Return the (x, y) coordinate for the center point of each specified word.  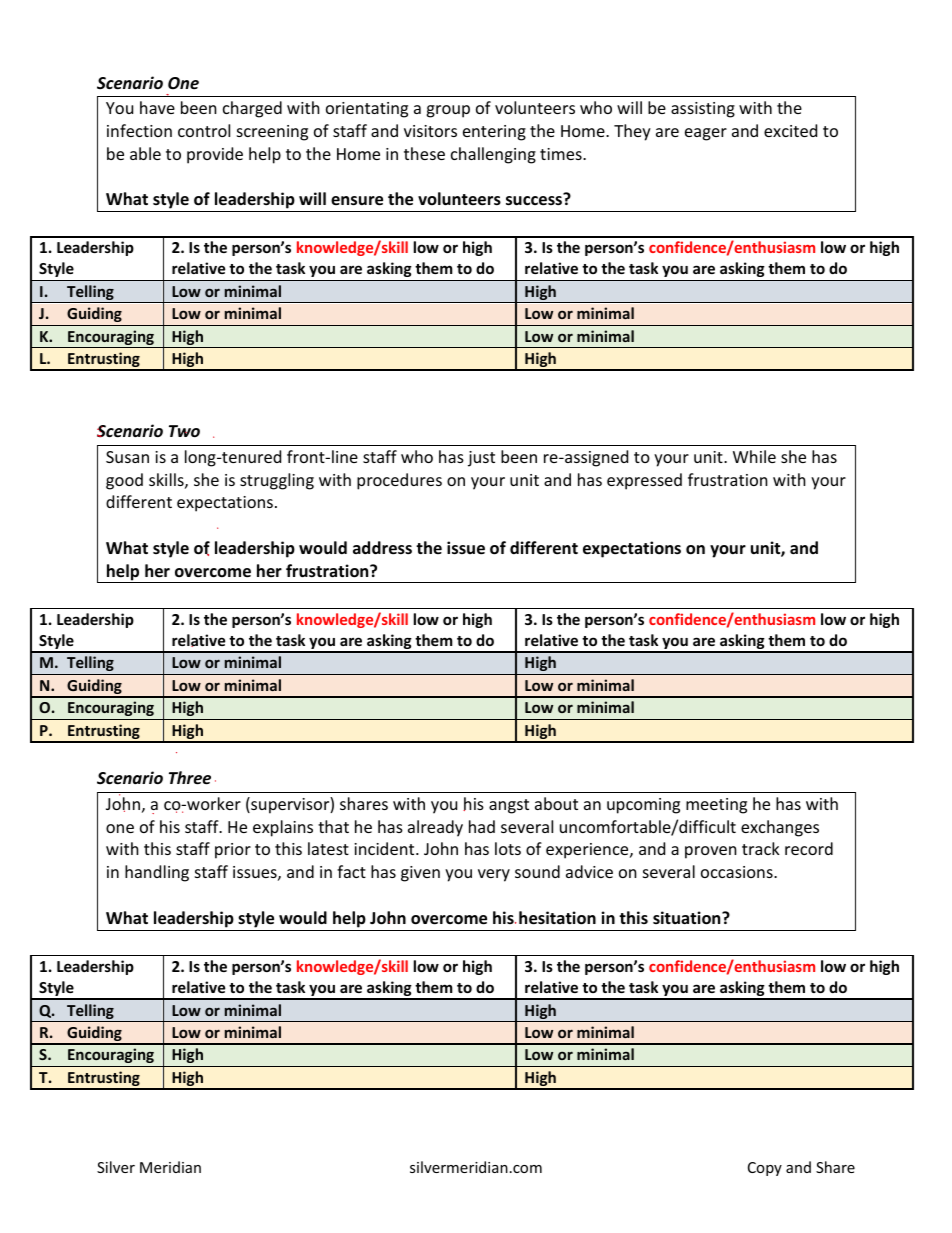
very (494, 875)
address (382, 548)
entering (494, 133)
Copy (765, 1169)
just (481, 459)
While (754, 456)
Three (190, 778)
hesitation (557, 918)
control (204, 130)
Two (184, 431)
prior (233, 851)
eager (706, 134)
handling (157, 873)
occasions (738, 872)
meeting (716, 806)
